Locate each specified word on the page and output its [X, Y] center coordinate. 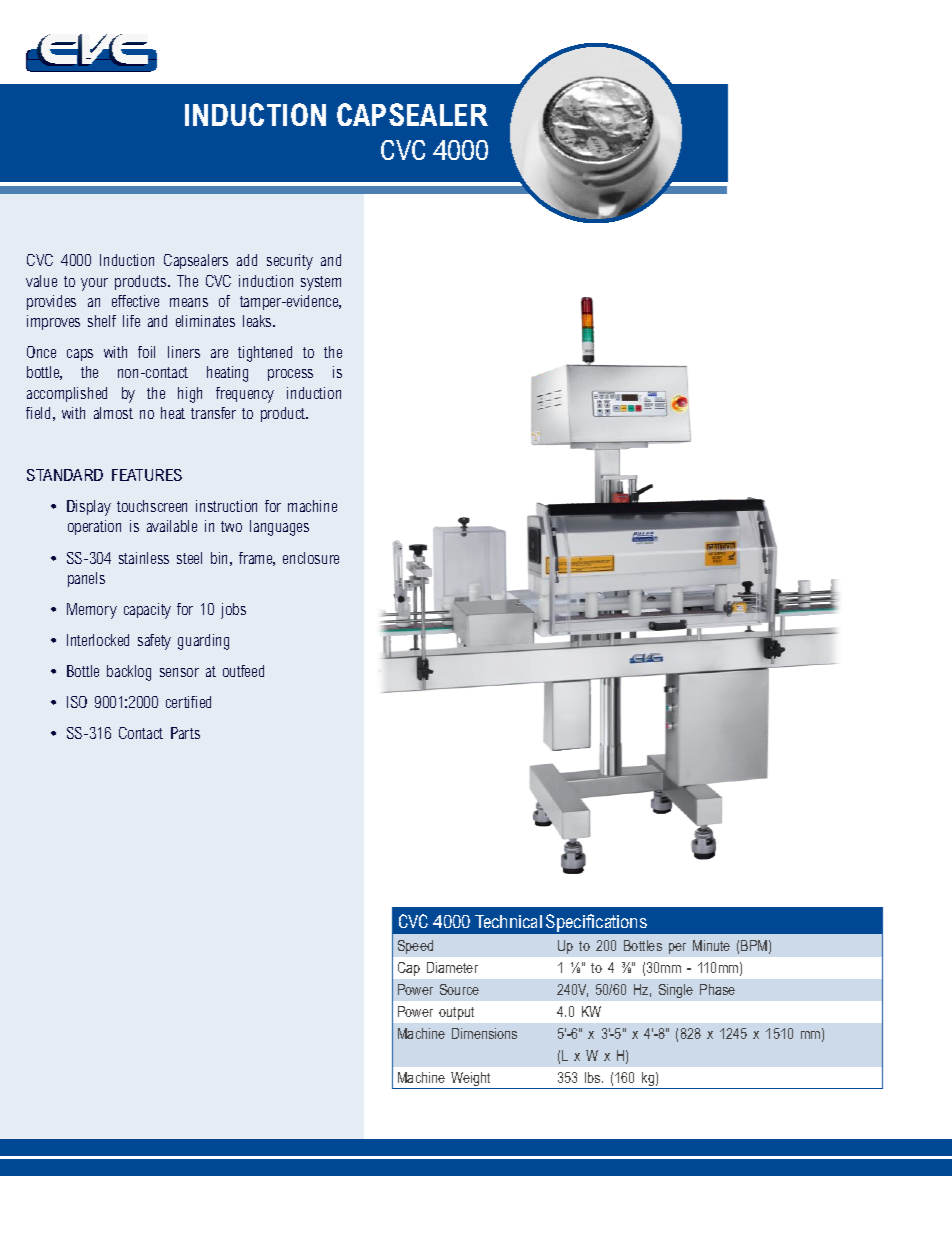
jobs [233, 611]
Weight [471, 1080]
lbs [594, 1077]
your [94, 284]
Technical [508, 921]
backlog [129, 673]
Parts [185, 733]
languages [279, 528]
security [290, 262]
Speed [415, 947]
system [321, 283]
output [456, 1013]
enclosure [311, 558]
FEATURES [147, 475]
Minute [711, 945]
